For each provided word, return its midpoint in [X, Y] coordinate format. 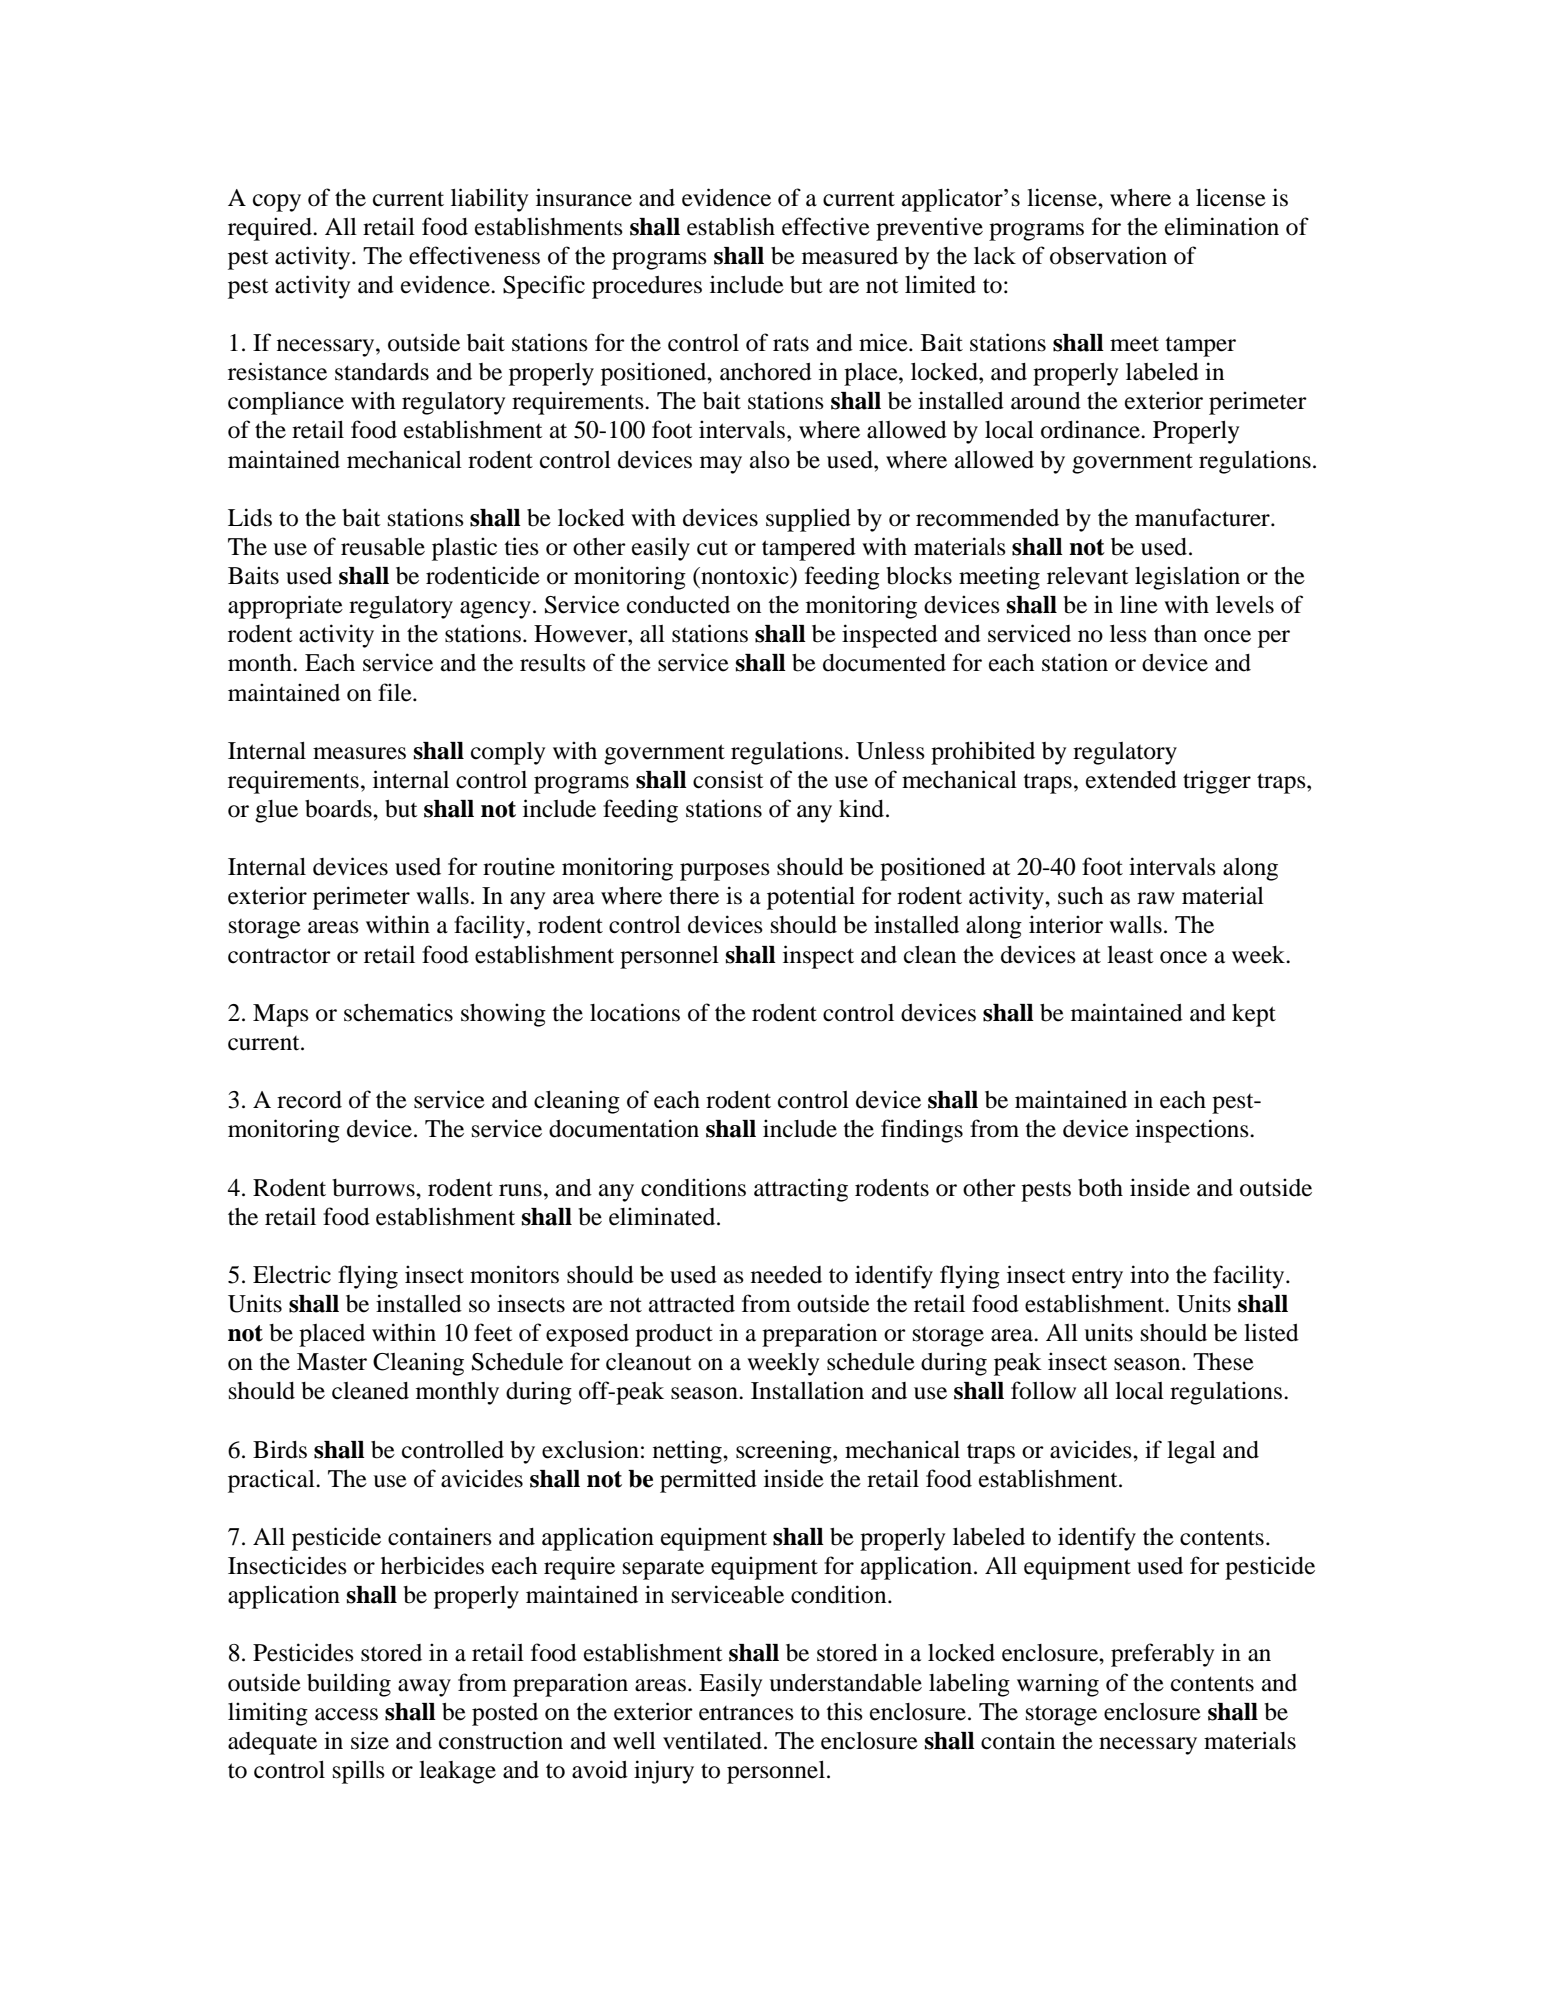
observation [1108, 255]
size [370, 1740]
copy [277, 203]
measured [850, 256]
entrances [746, 1713]
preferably [1162, 1655]
